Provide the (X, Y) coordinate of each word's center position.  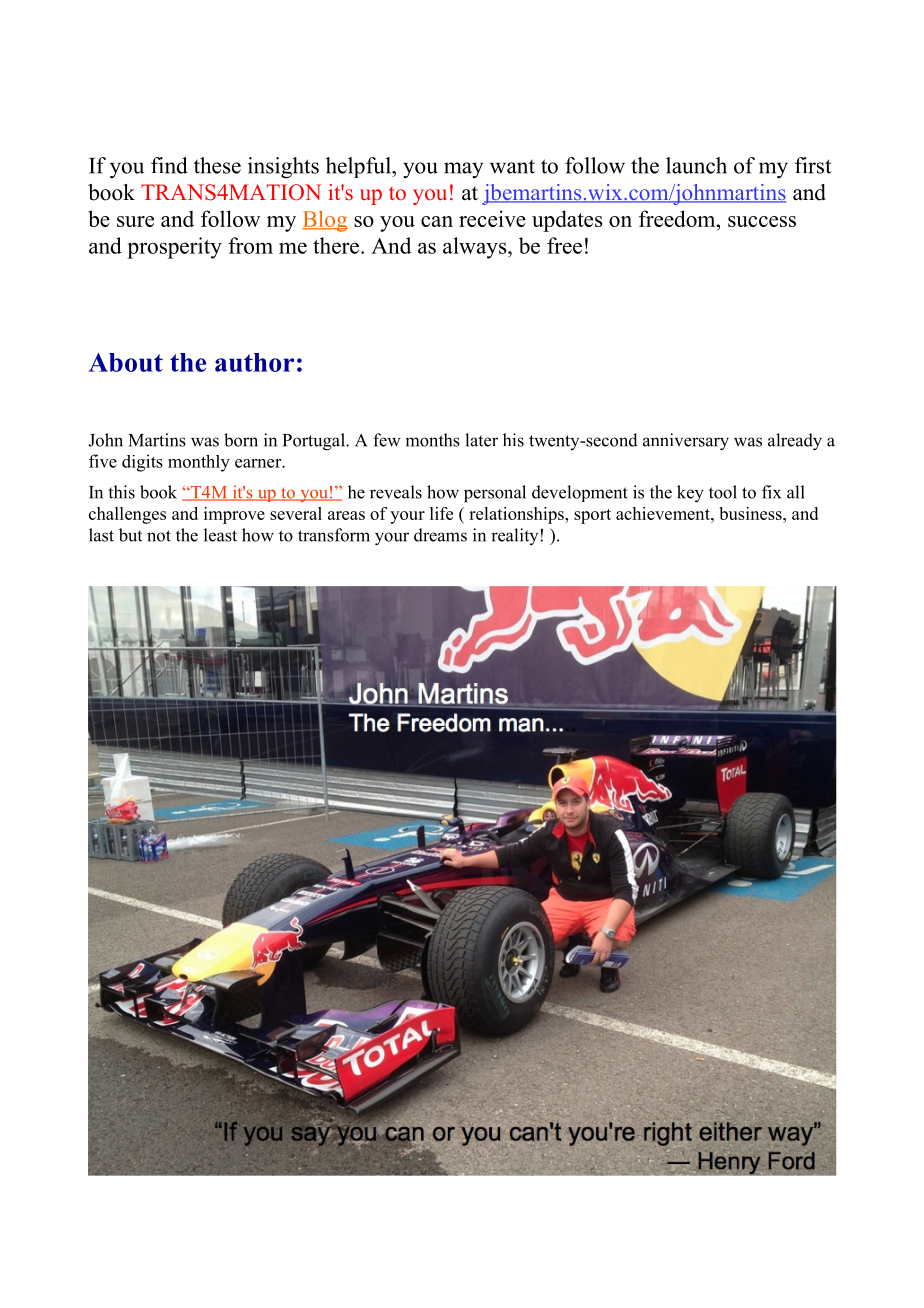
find (169, 165)
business (751, 513)
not (159, 536)
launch (696, 165)
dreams (440, 535)
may (463, 170)
